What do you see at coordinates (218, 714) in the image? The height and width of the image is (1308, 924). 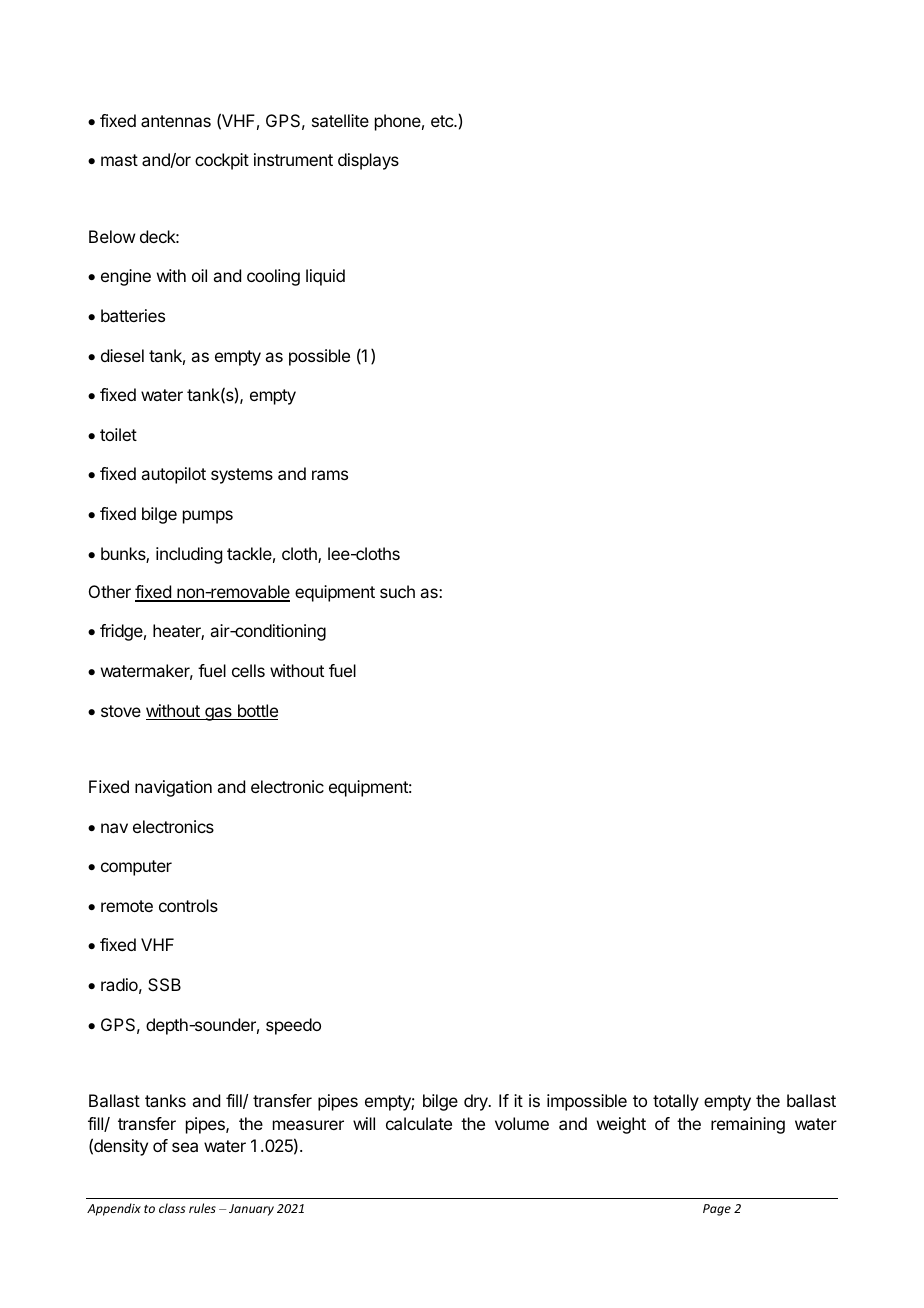 I see `gas` at bounding box center [218, 714].
